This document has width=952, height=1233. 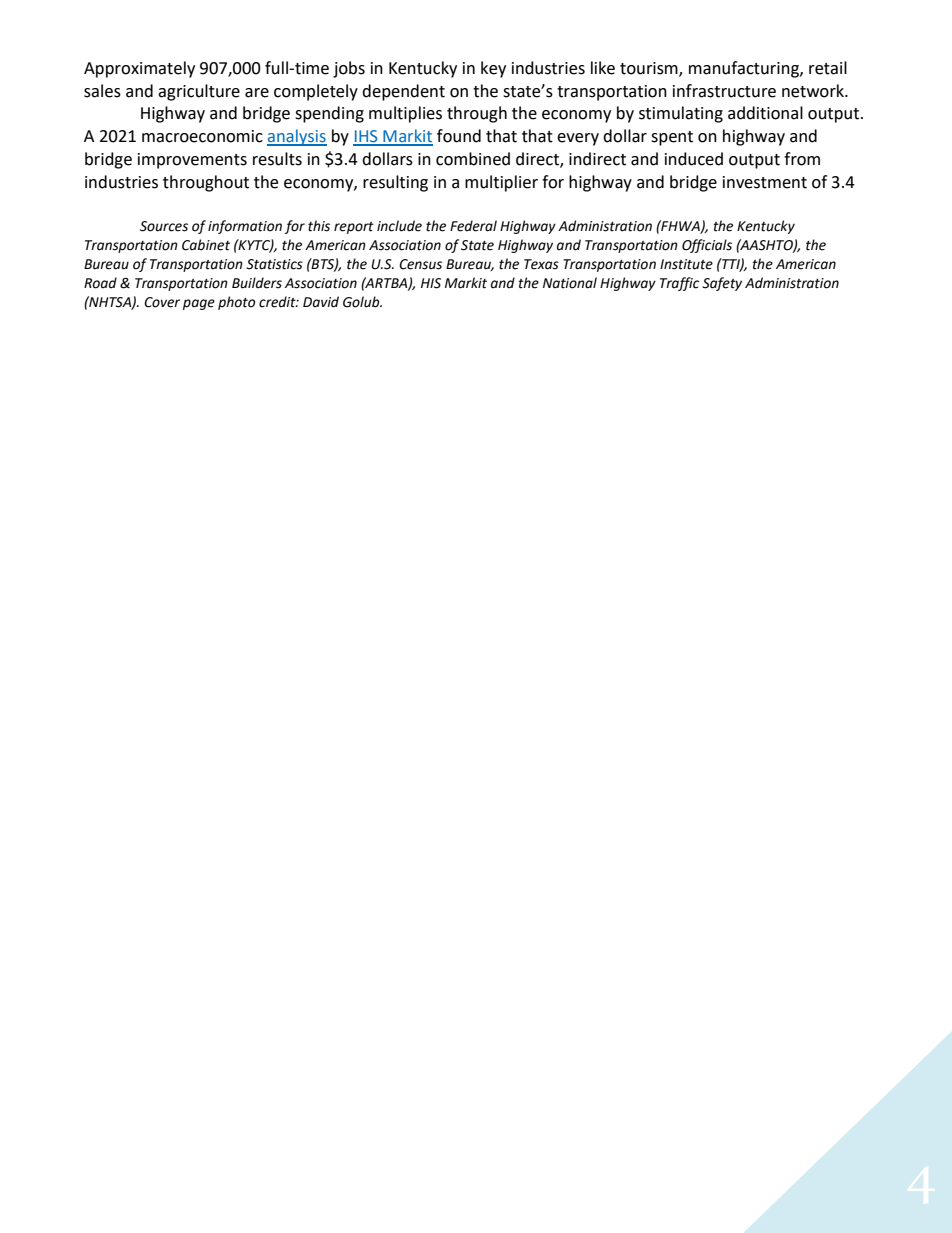 I want to click on key, so click(x=493, y=69).
